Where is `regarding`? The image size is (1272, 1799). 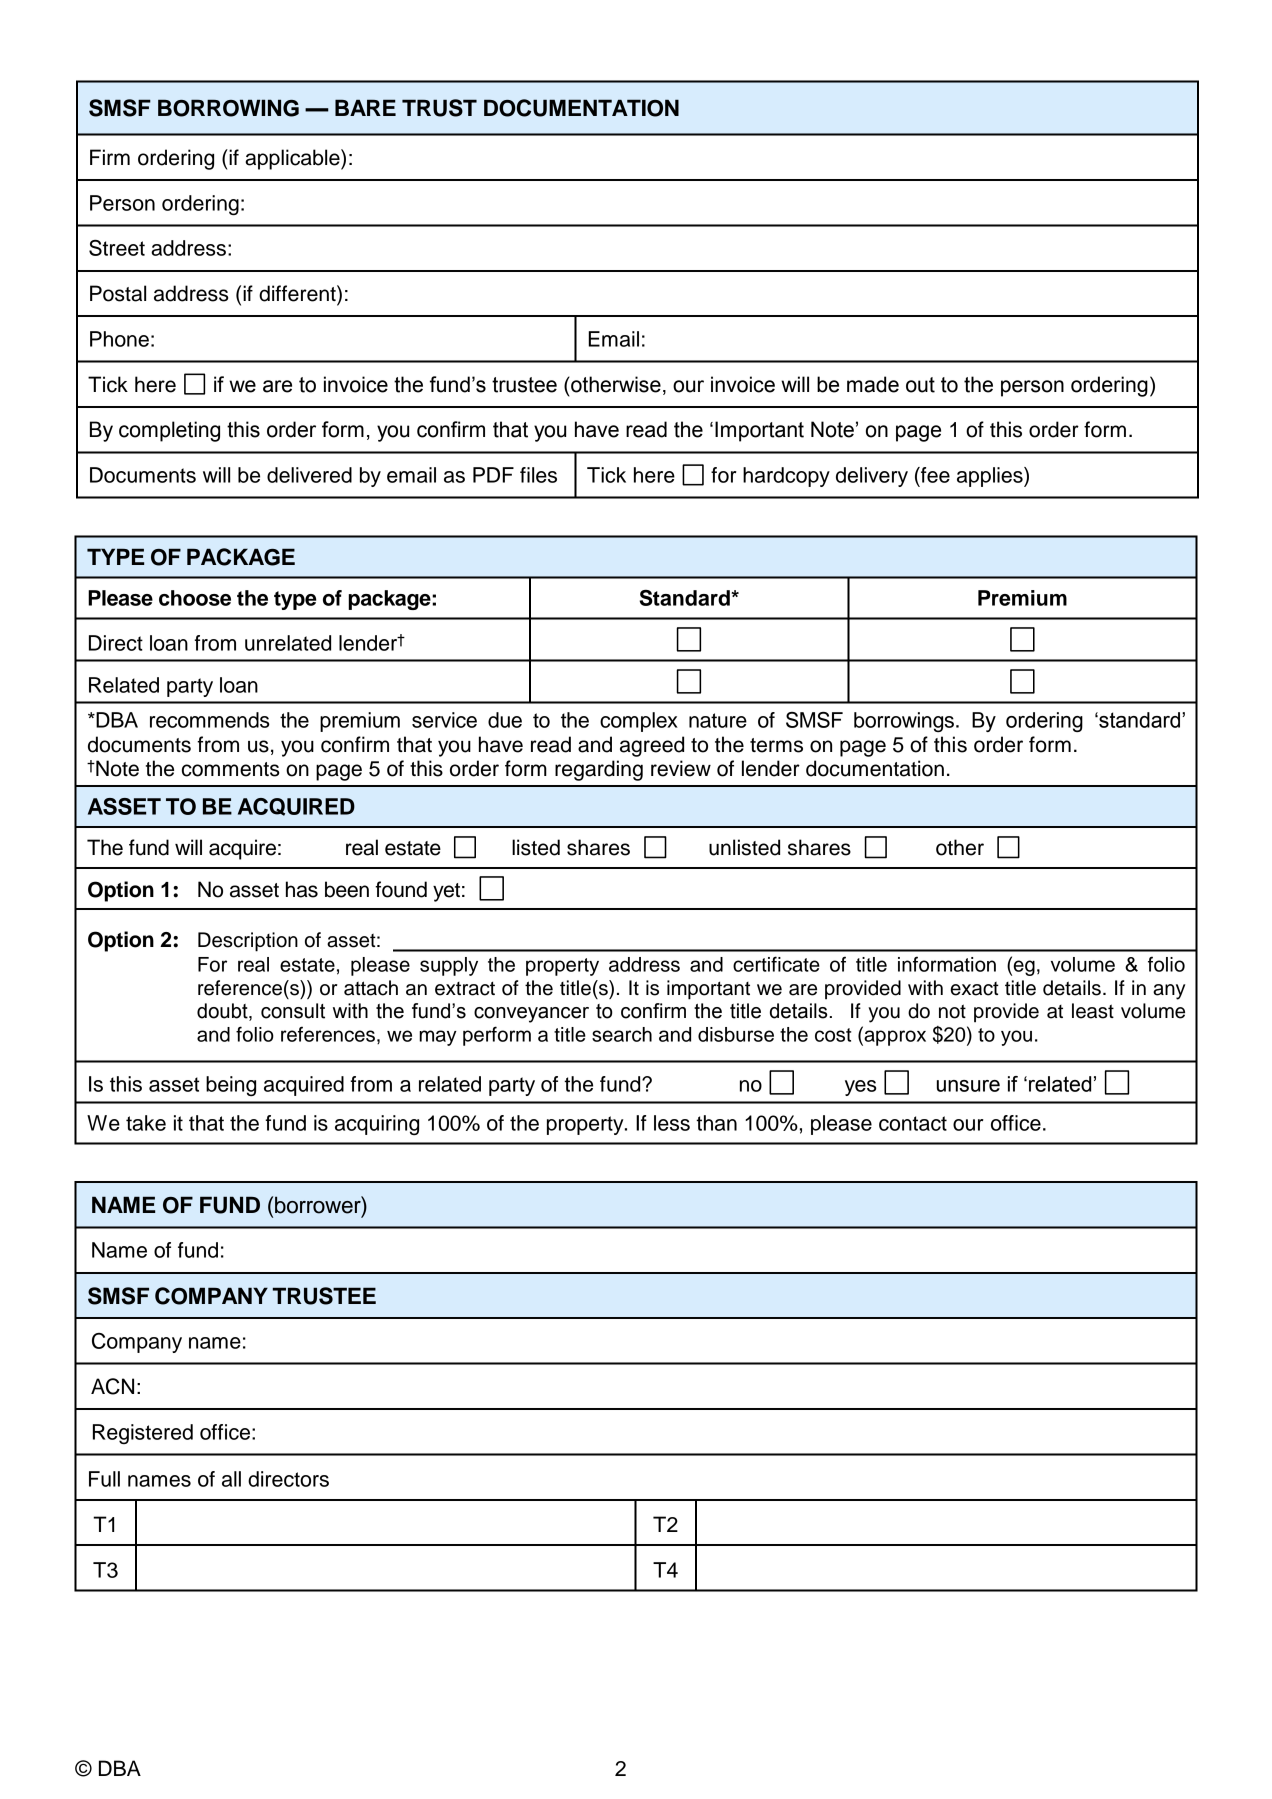 regarding is located at coordinates (599, 770).
